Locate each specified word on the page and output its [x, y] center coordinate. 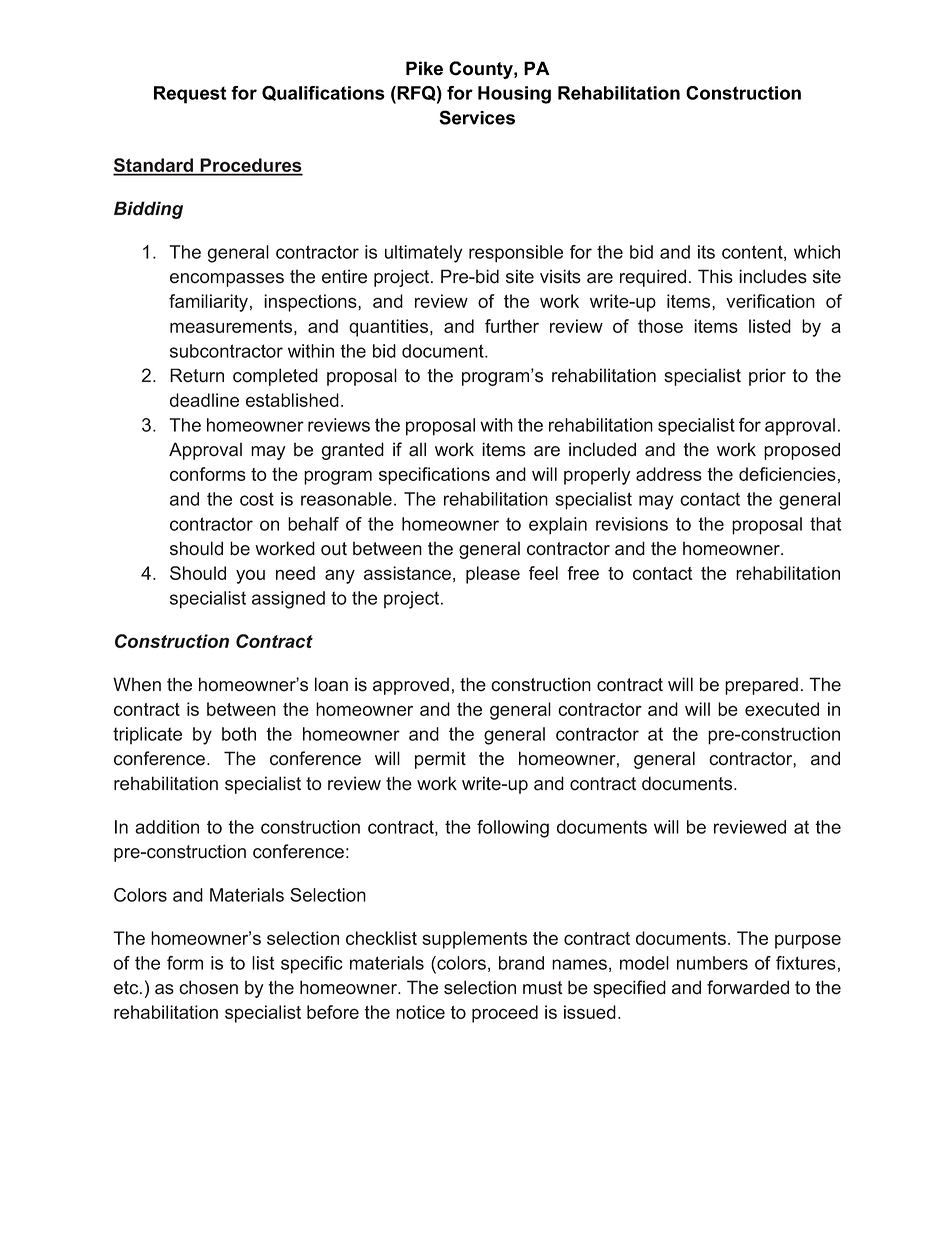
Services [477, 117]
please [493, 575]
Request [190, 95]
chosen [208, 987]
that [825, 524]
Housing [514, 95]
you [250, 576]
